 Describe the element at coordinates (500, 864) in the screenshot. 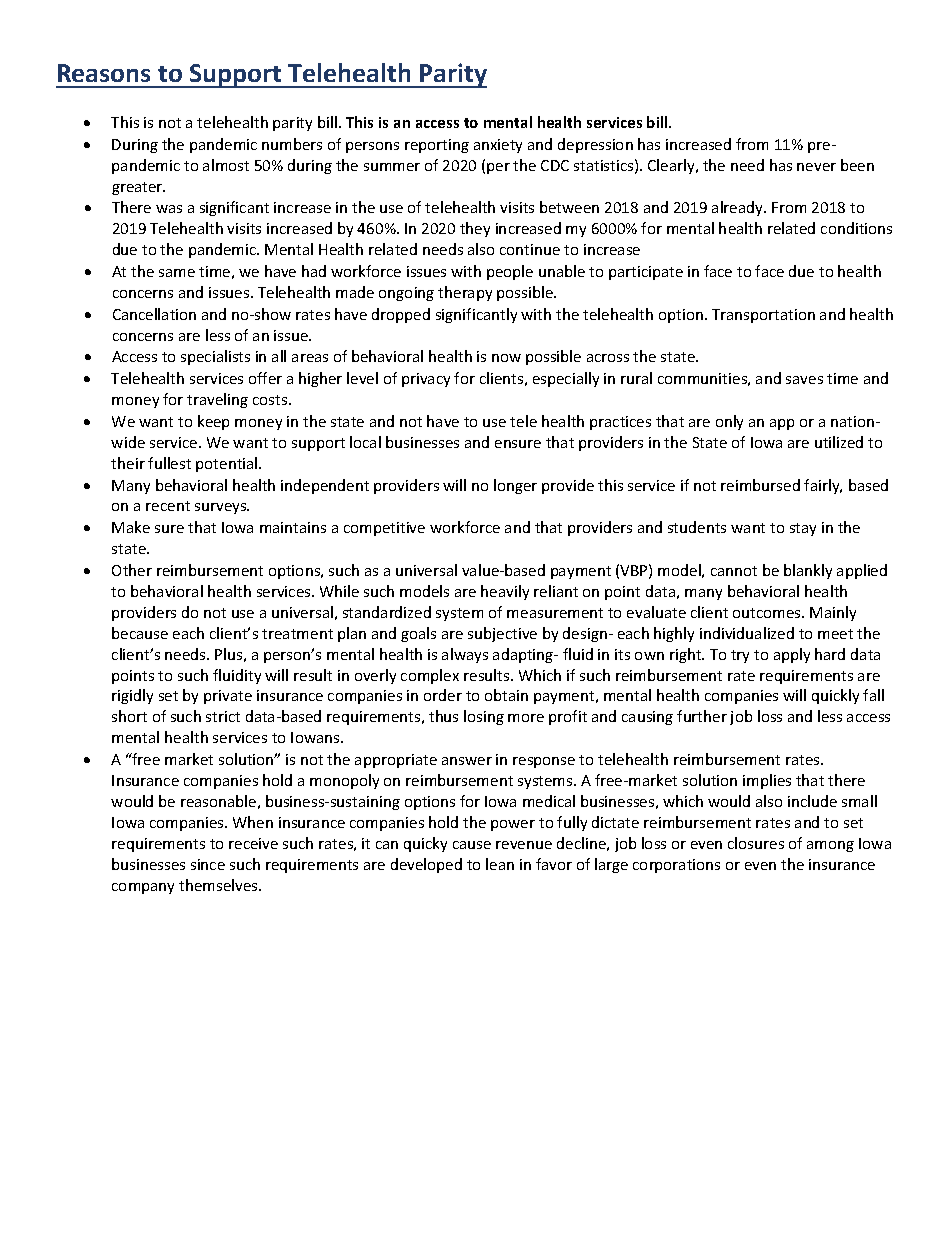

I see `lean` at that location.
